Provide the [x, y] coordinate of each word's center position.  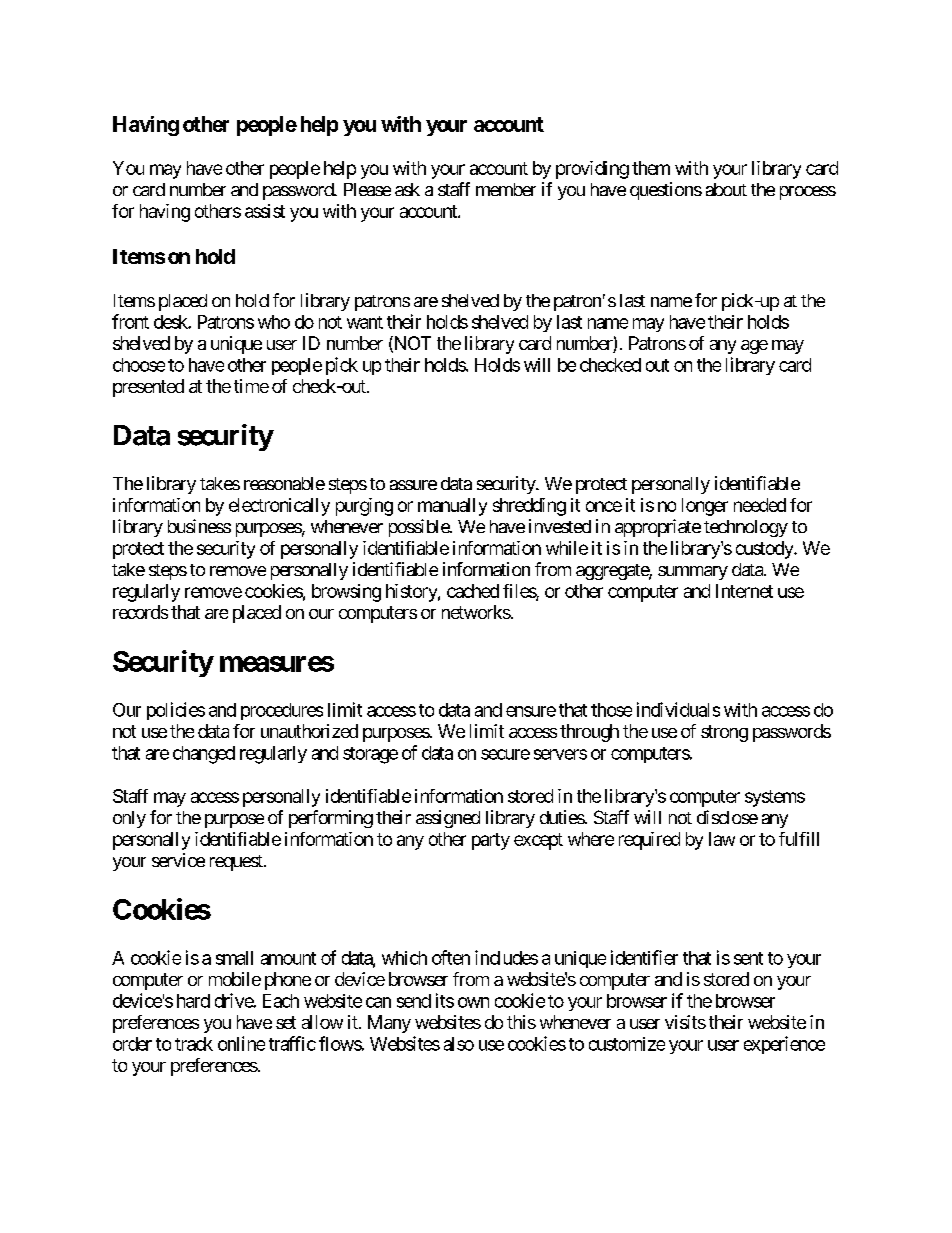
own [473, 1002]
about [726, 189]
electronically [279, 507]
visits [685, 1022]
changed [204, 755]
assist [265, 211]
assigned [448, 819]
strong [724, 733]
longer [705, 507]
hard [193, 1001]
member [506, 189]
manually [452, 507]
